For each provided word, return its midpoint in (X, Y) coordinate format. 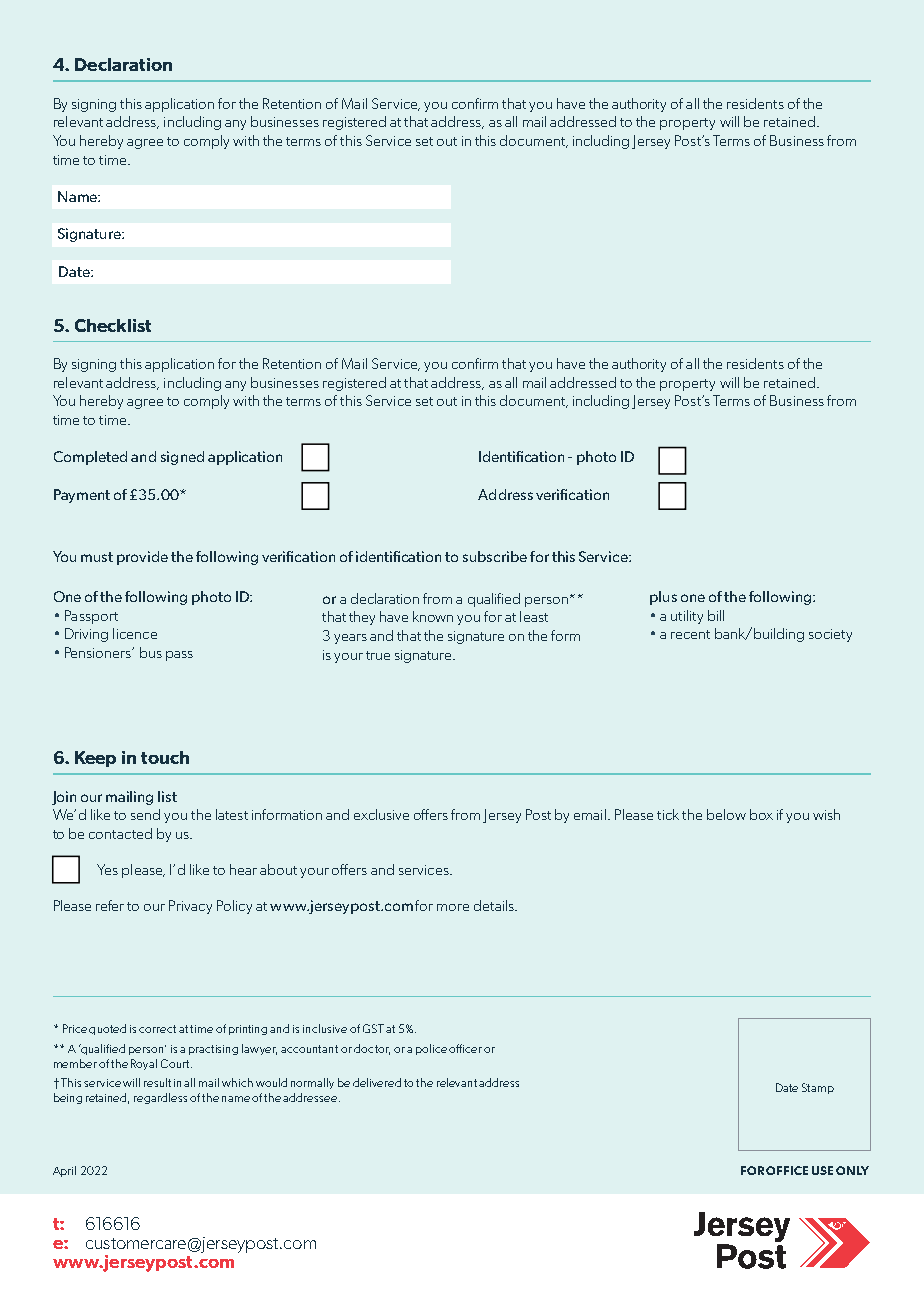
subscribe (495, 556)
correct (157, 1029)
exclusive (381, 814)
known (433, 616)
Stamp (818, 1088)
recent (690, 634)
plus (663, 598)
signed (182, 458)
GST (373, 1028)
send (145, 814)
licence (135, 633)
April (64, 1171)
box (761, 814)
